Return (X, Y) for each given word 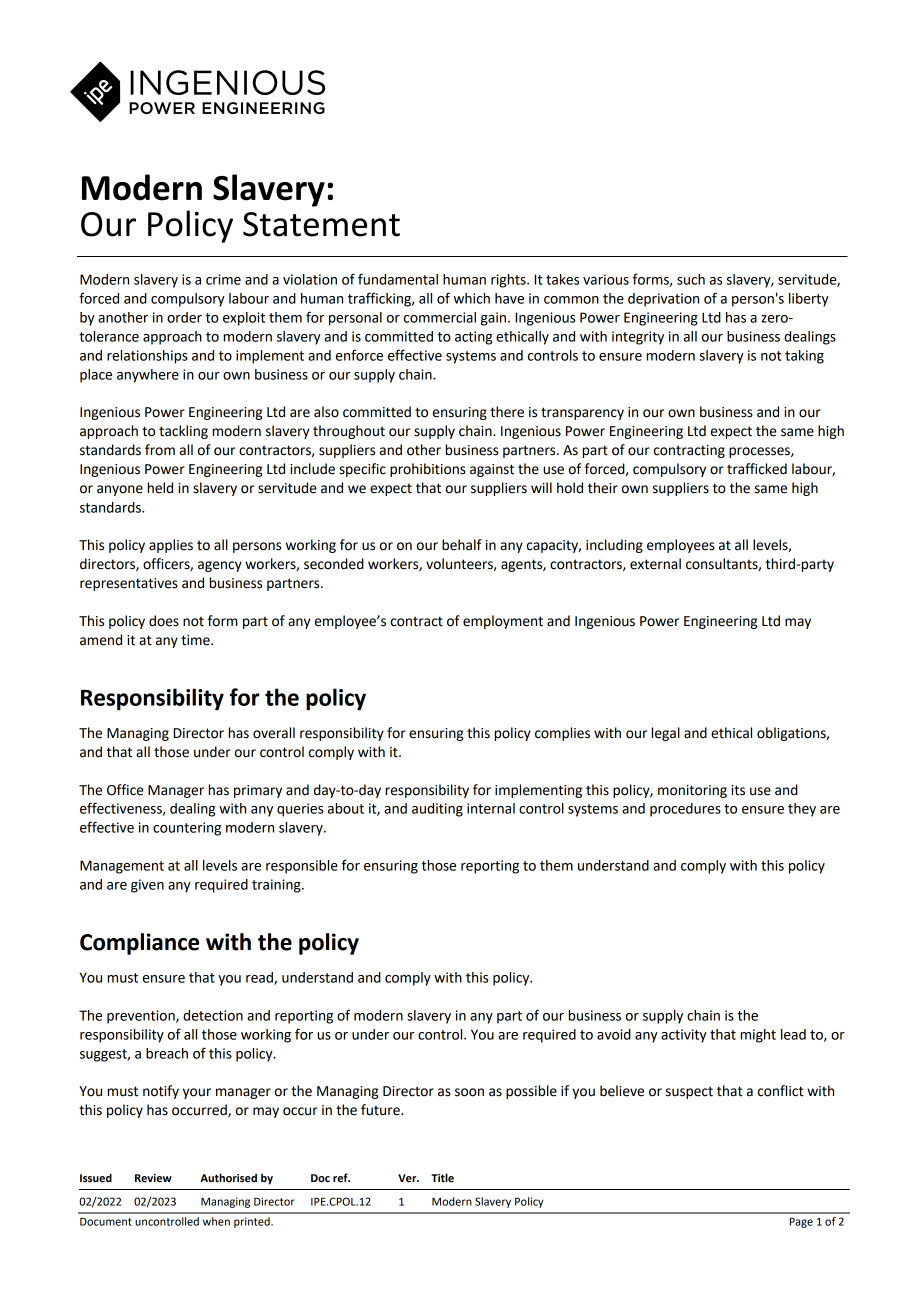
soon (469, 1092)
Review (153, 1178)
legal (666, 734)
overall (274, 733)
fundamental (398, 279)
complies (562, 734)
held (160, 488)
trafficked (757, 469)
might (758, 1036)
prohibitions (428, 470)
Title (442, 1178)
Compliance (139, 944)
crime (223, 279)
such (691, 279)
